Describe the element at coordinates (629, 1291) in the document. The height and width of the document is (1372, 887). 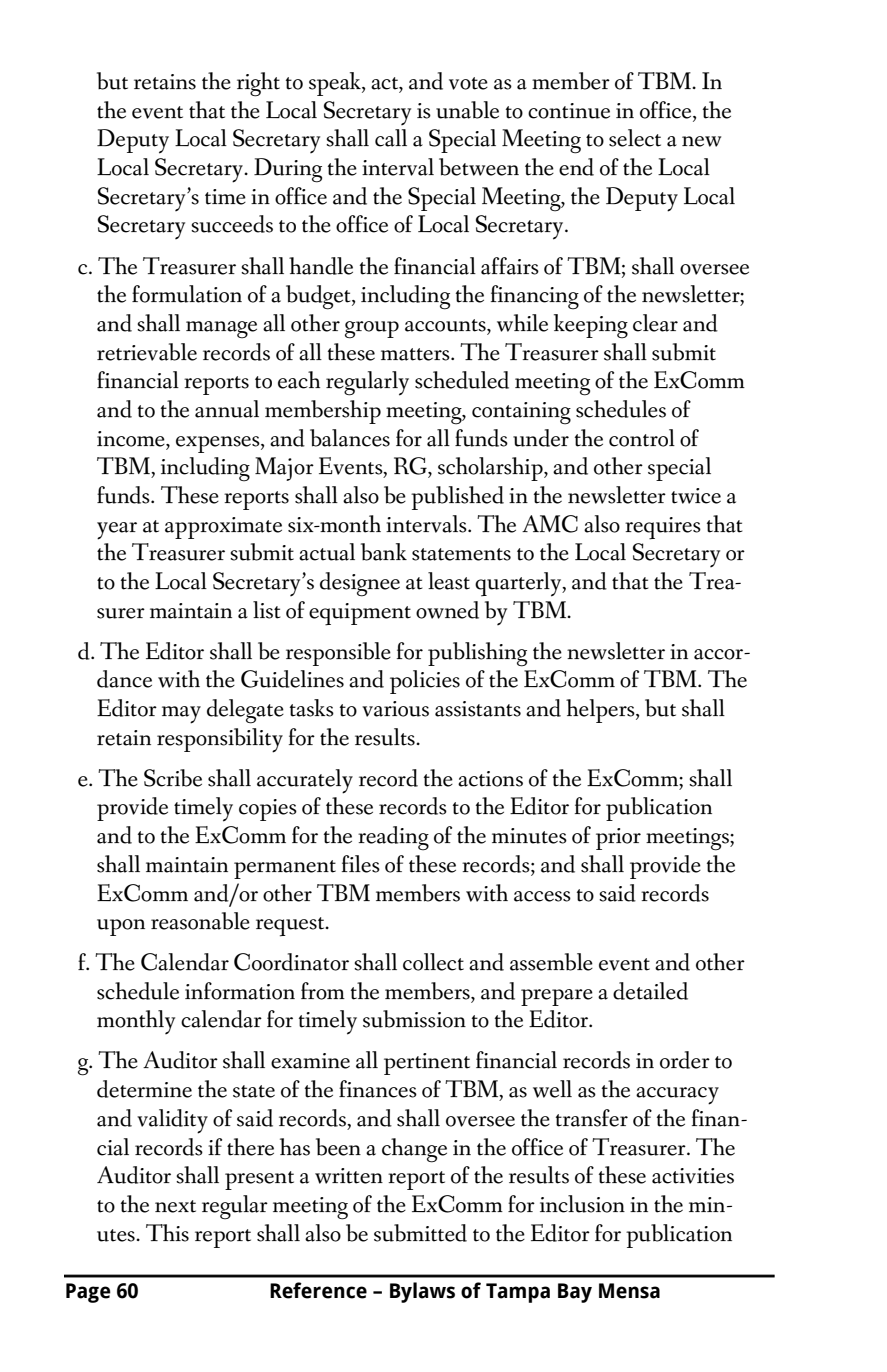
I see `Mensa` at that location.
